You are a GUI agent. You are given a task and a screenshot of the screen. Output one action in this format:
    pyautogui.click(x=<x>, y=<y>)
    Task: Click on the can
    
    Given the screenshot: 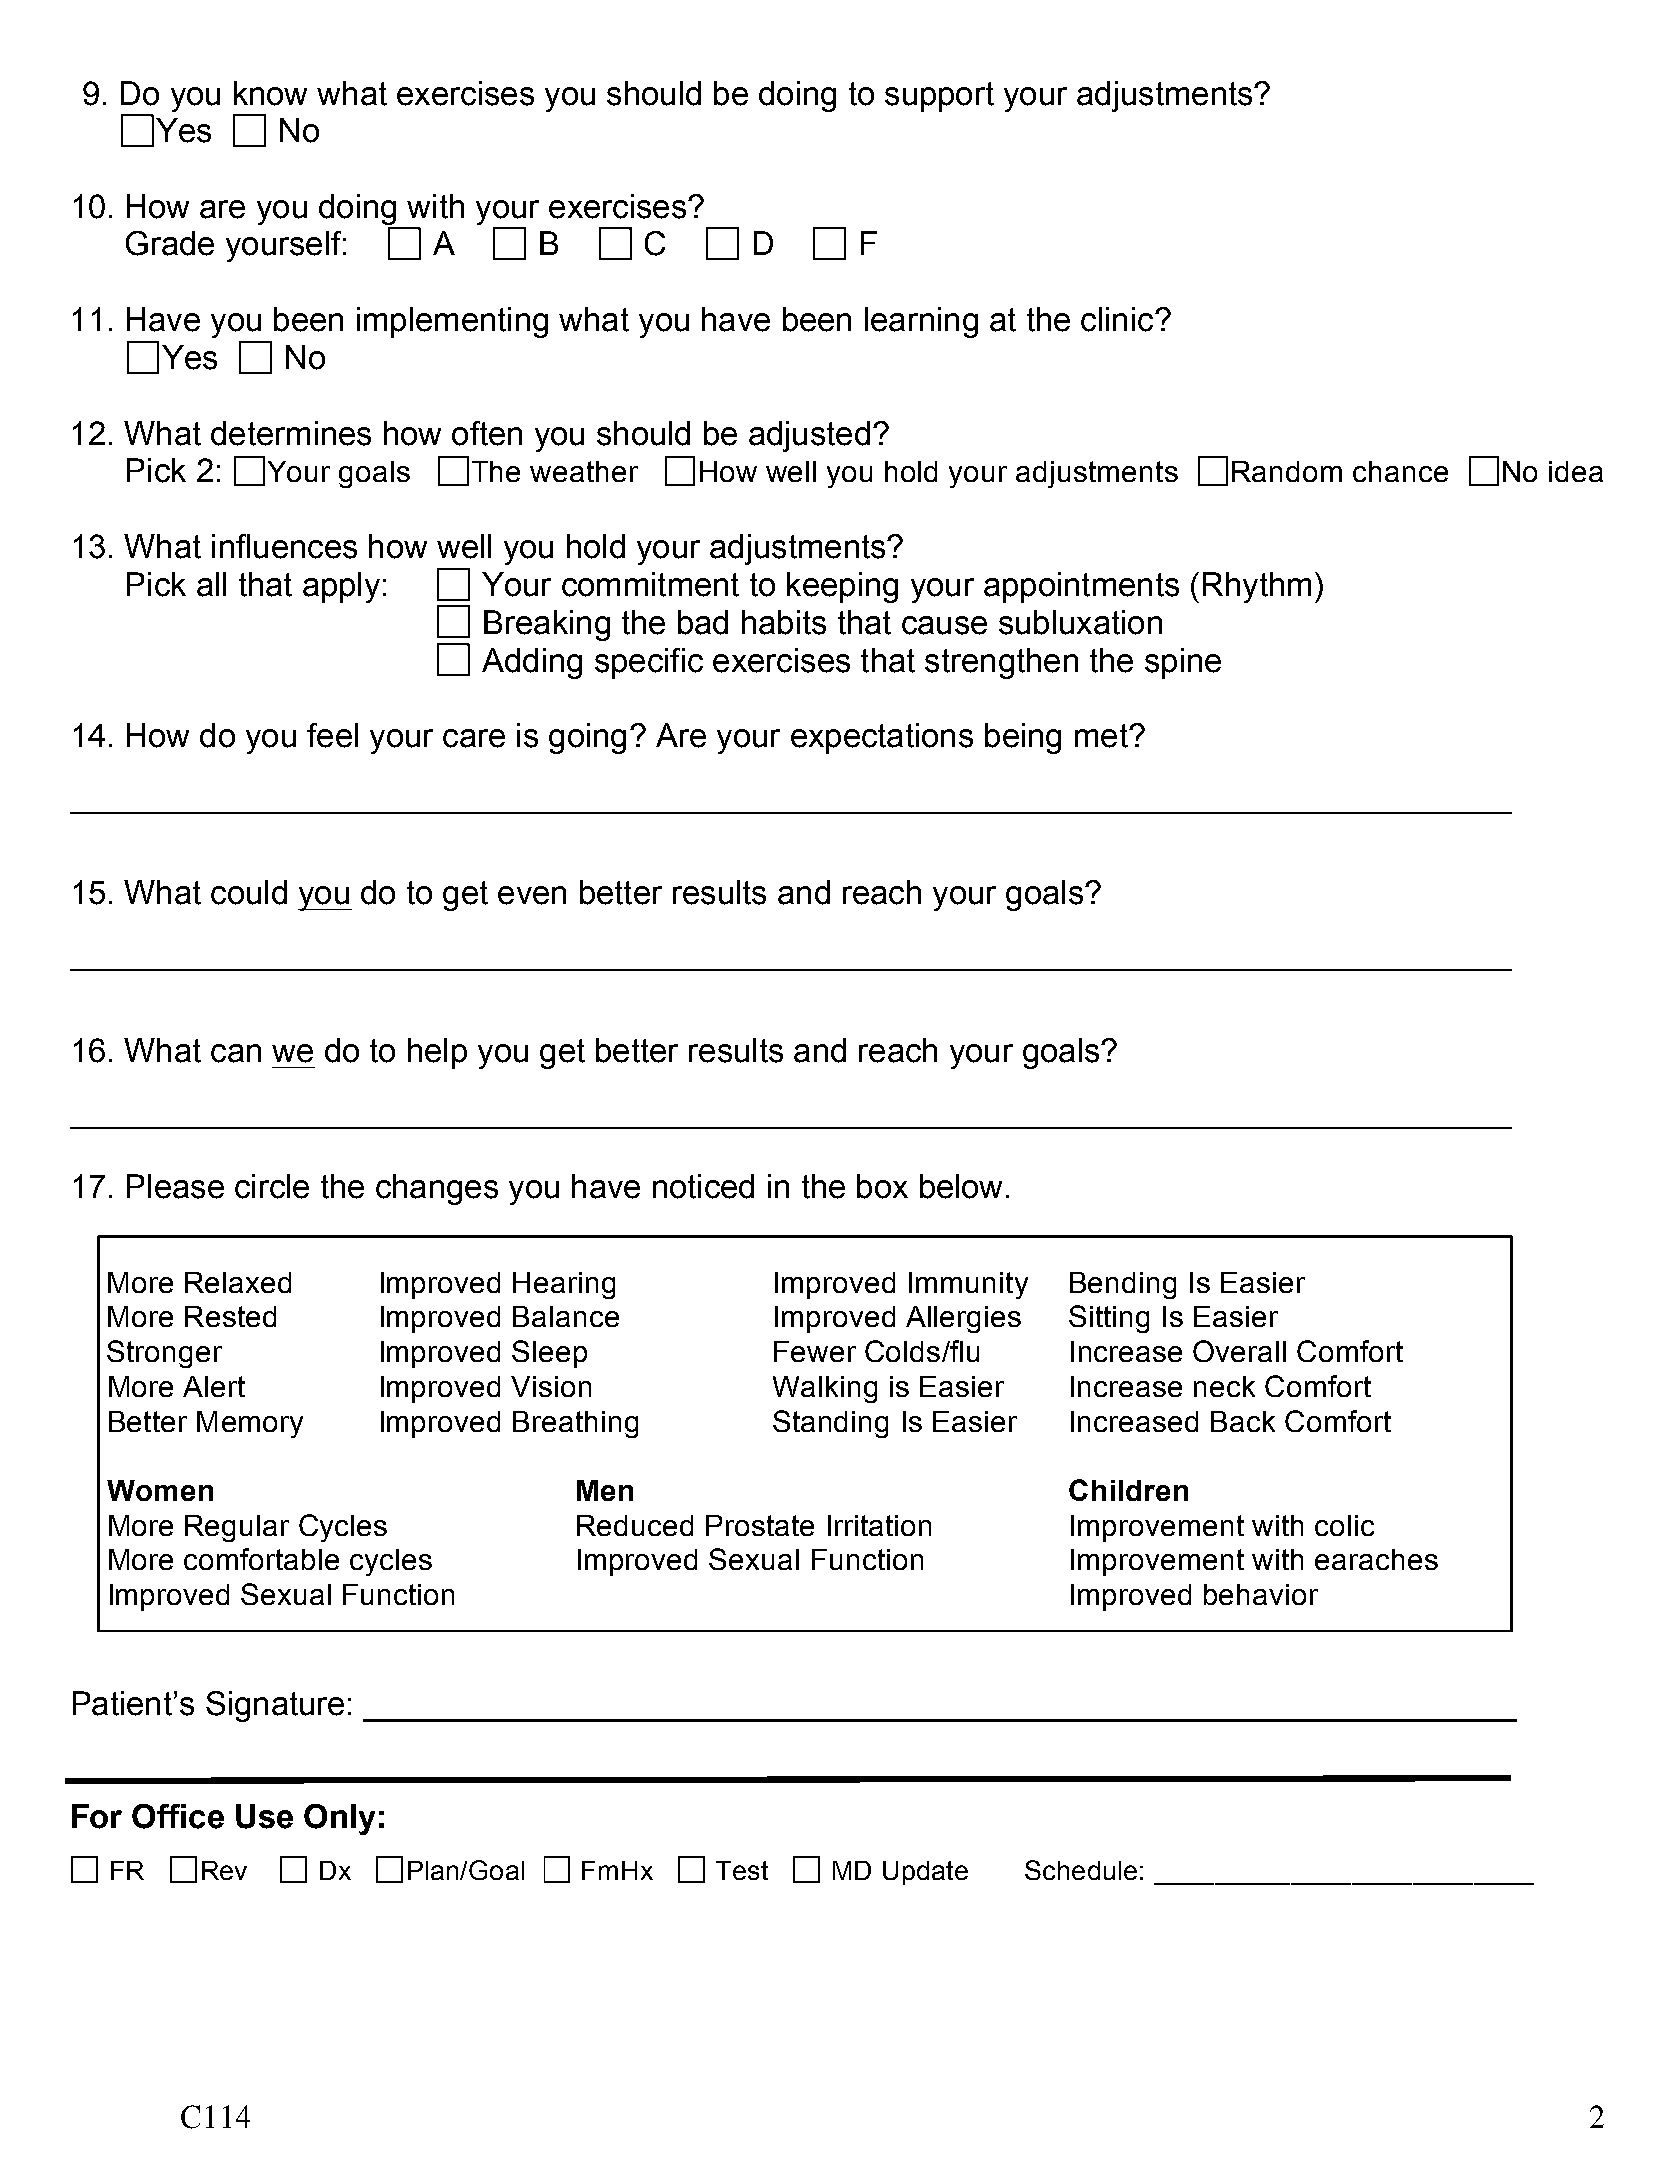 What is the action you would take?
    pyautogui.click(x=236, y=1053)
